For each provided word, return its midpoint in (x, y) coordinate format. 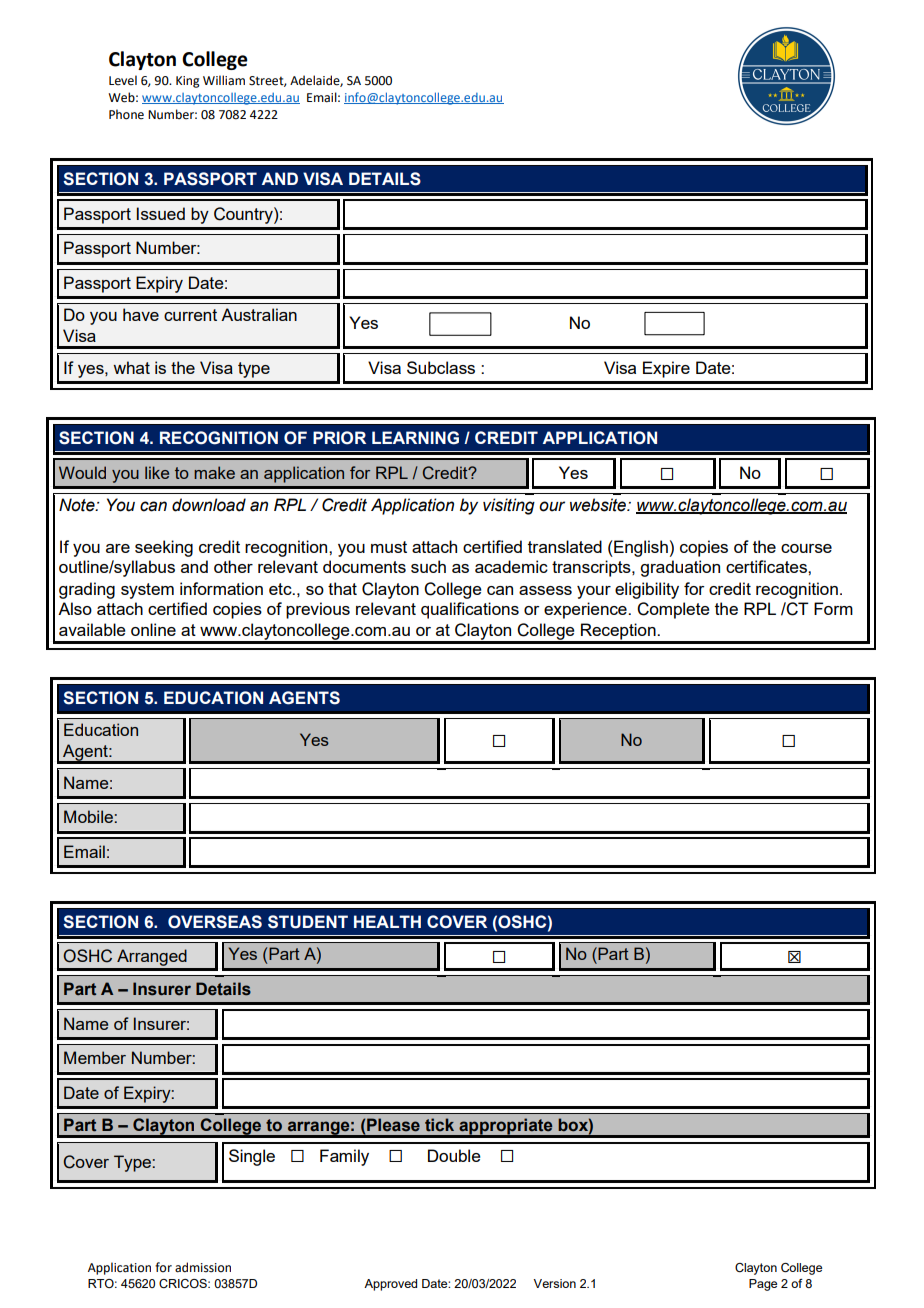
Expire (666, 369)
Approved (390, 1285)
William (224, 80)
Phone (126, 114)
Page (763, 1285)
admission (203, 1267)
